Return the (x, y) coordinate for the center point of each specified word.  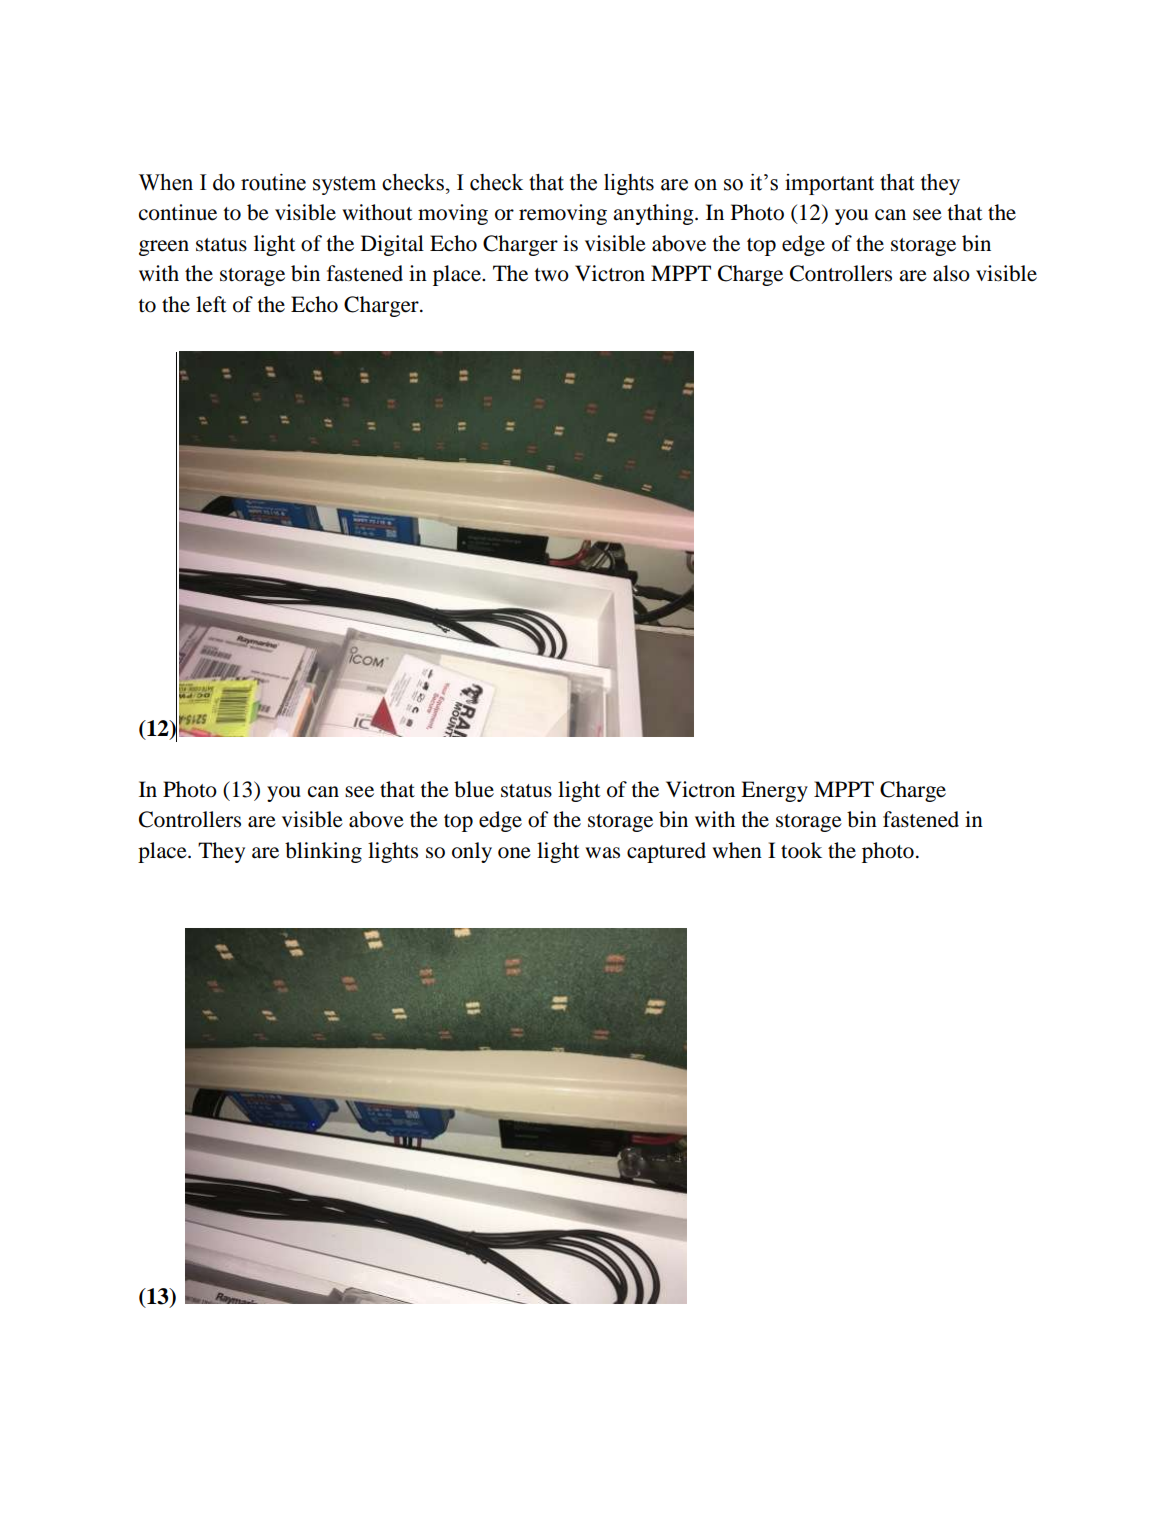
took (801, 850)
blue (474, 789)
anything (654, 214)
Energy (774, 791)
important (829, 184)
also (951, 273)
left (211, 304)
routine (273, 182)
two (551, 275)
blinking (323, 852)
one (514, 853)
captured (666, 852)
